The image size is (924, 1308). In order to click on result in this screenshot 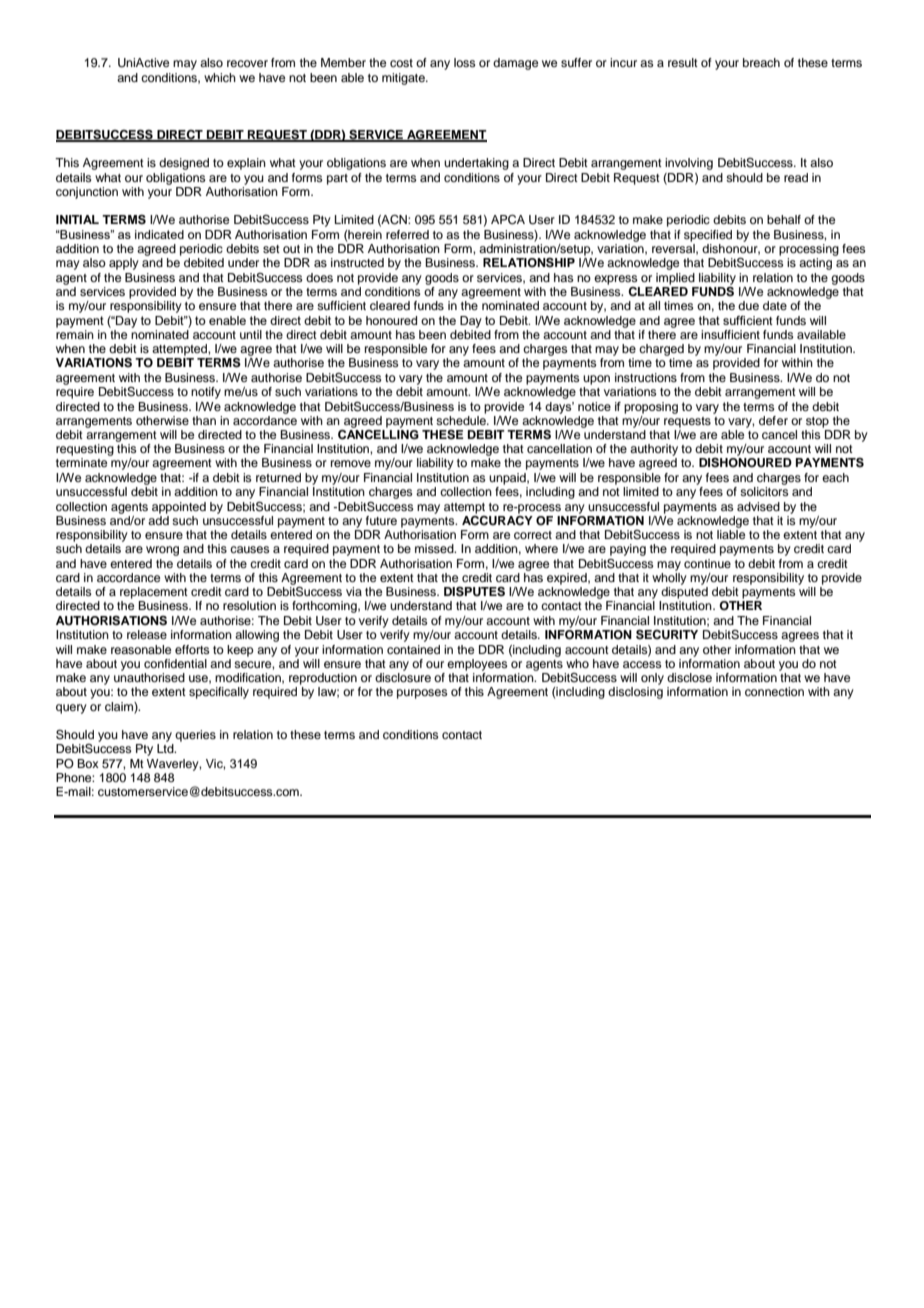, I will do `click(683, 62)`.
